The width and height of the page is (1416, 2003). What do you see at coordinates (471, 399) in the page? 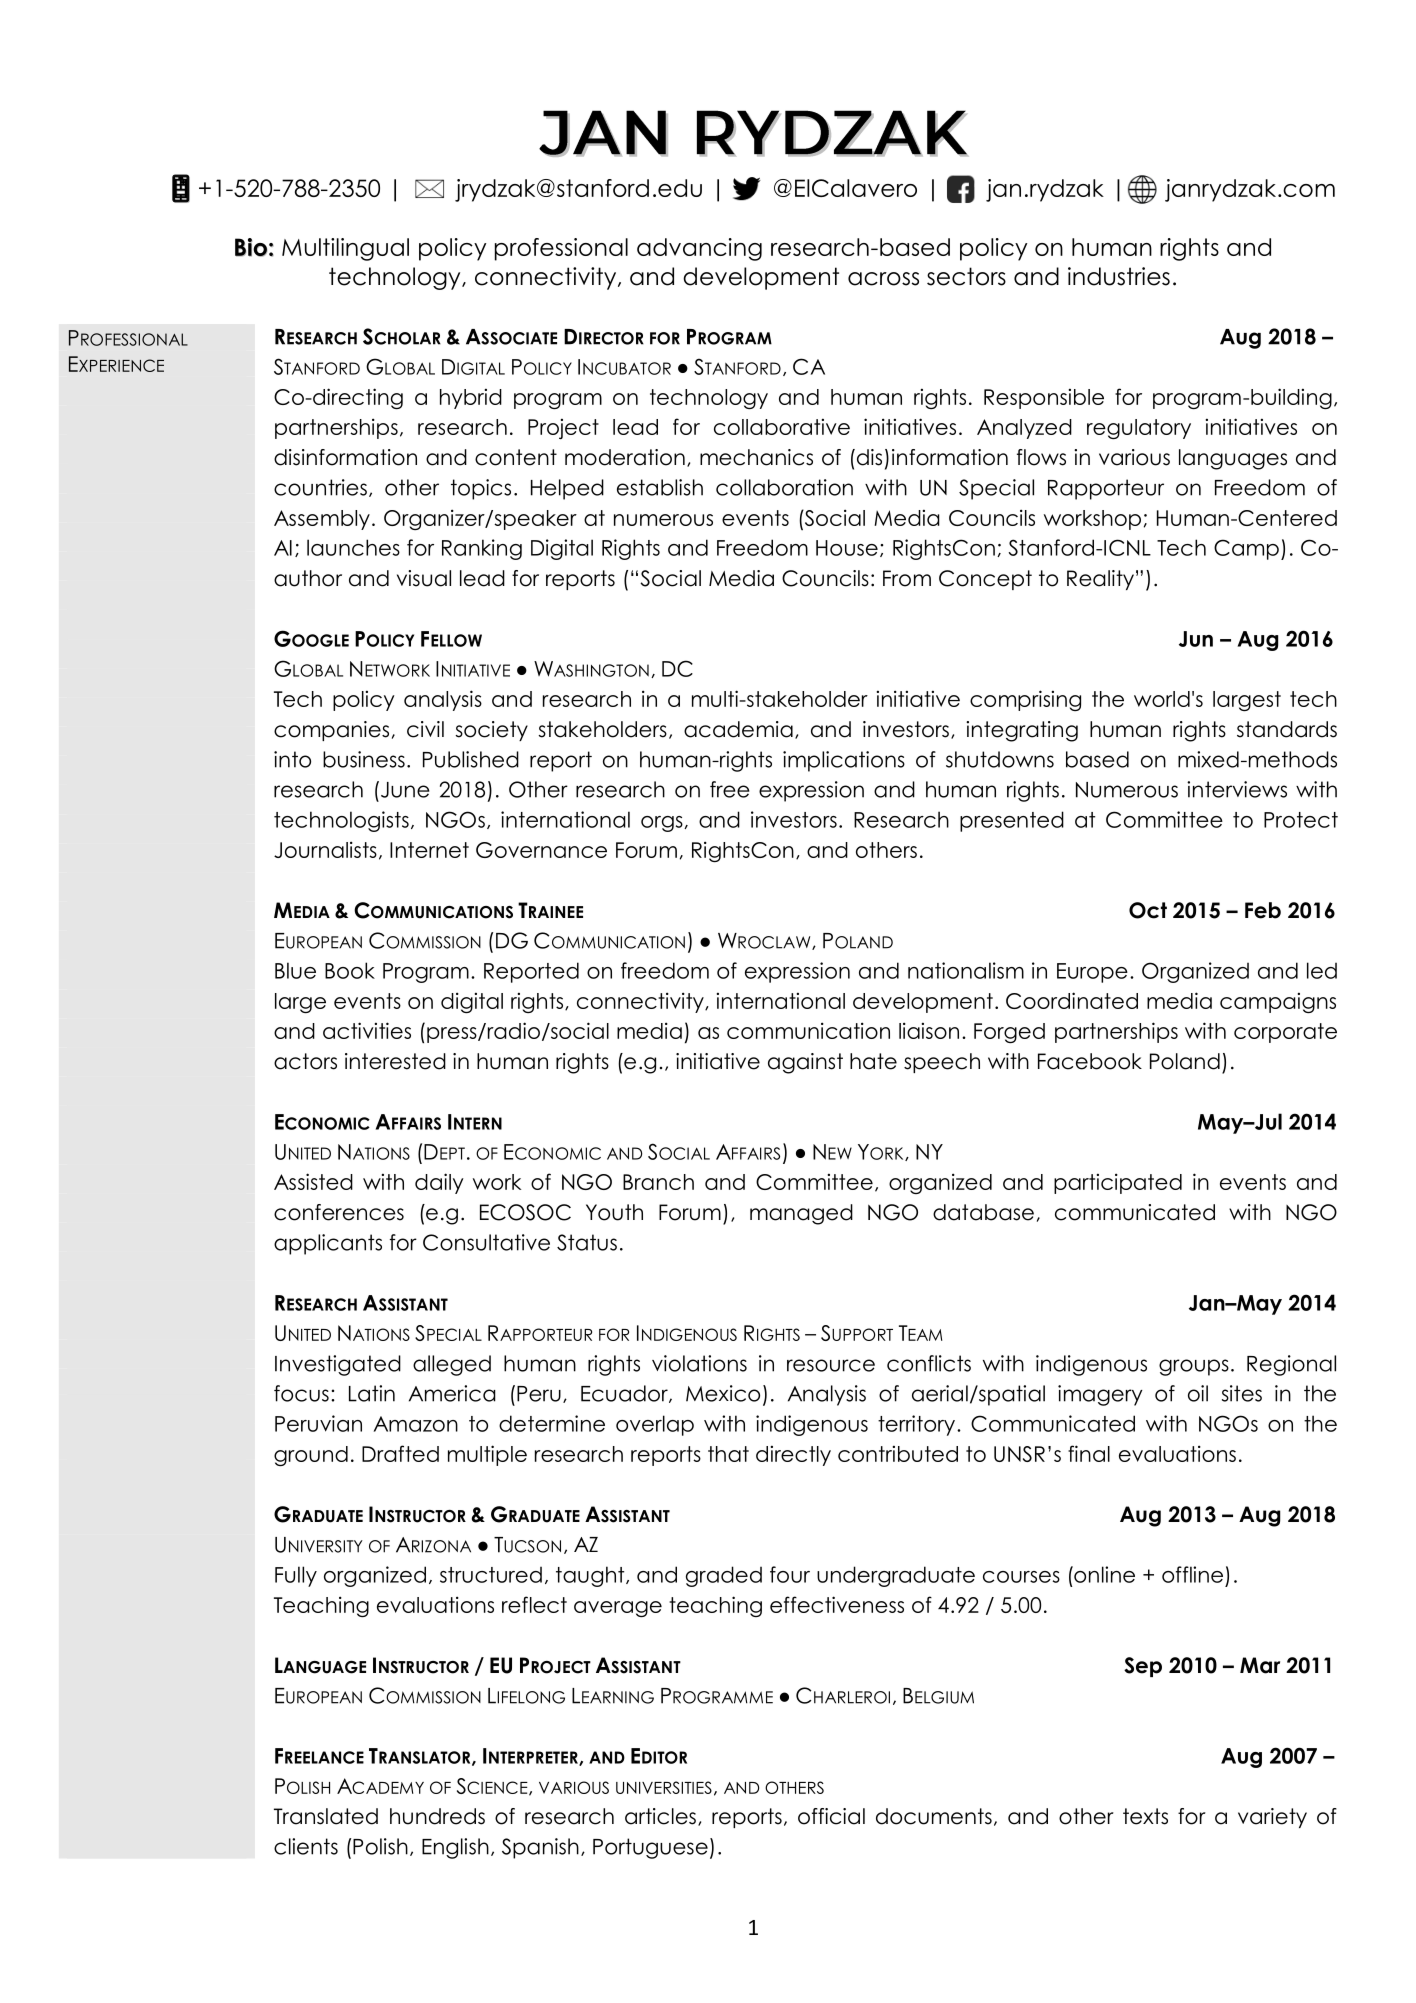
I see `hybrid` at bounding box center [471, 399].
